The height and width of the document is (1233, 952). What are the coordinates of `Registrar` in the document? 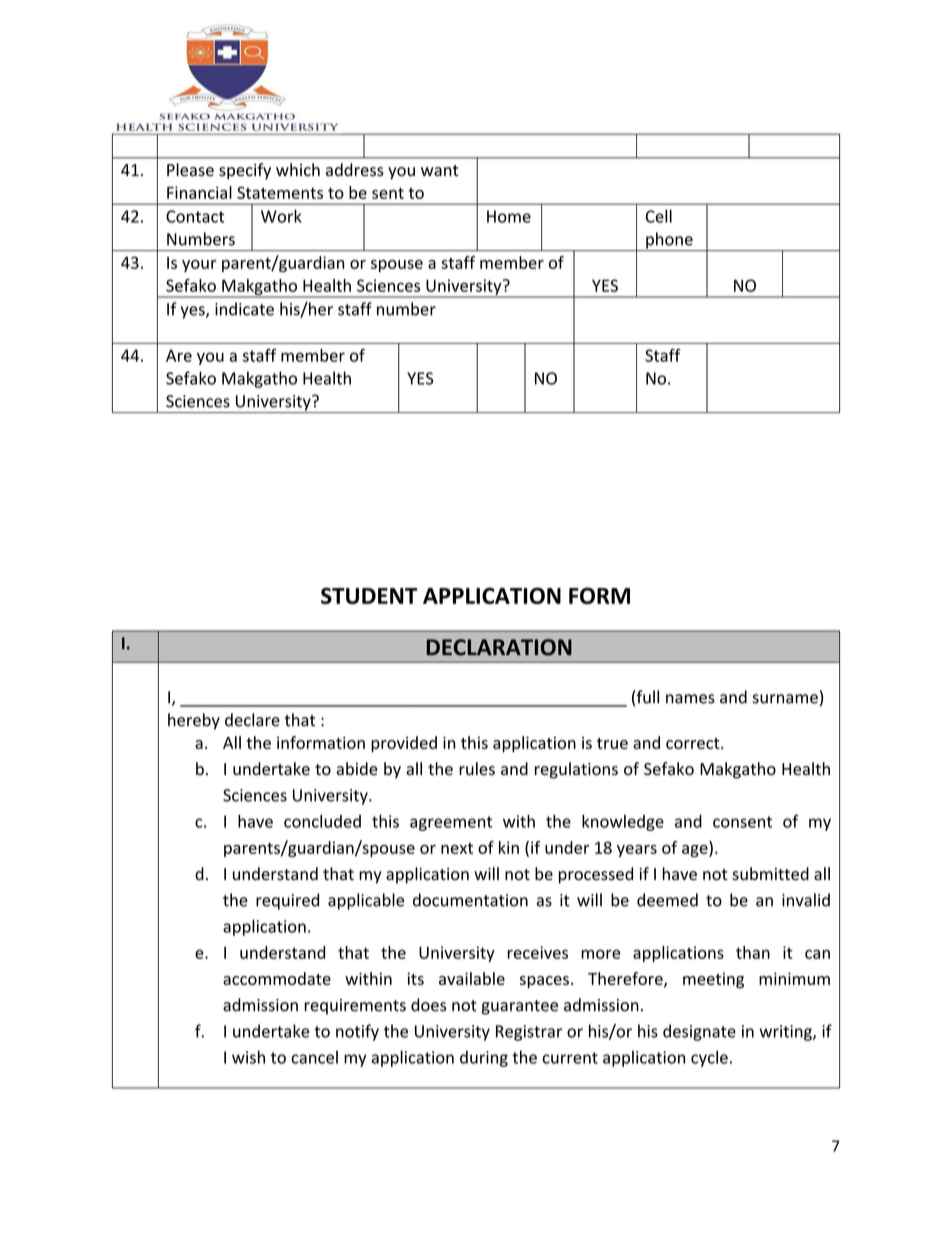 It's located at (529, 1033).
